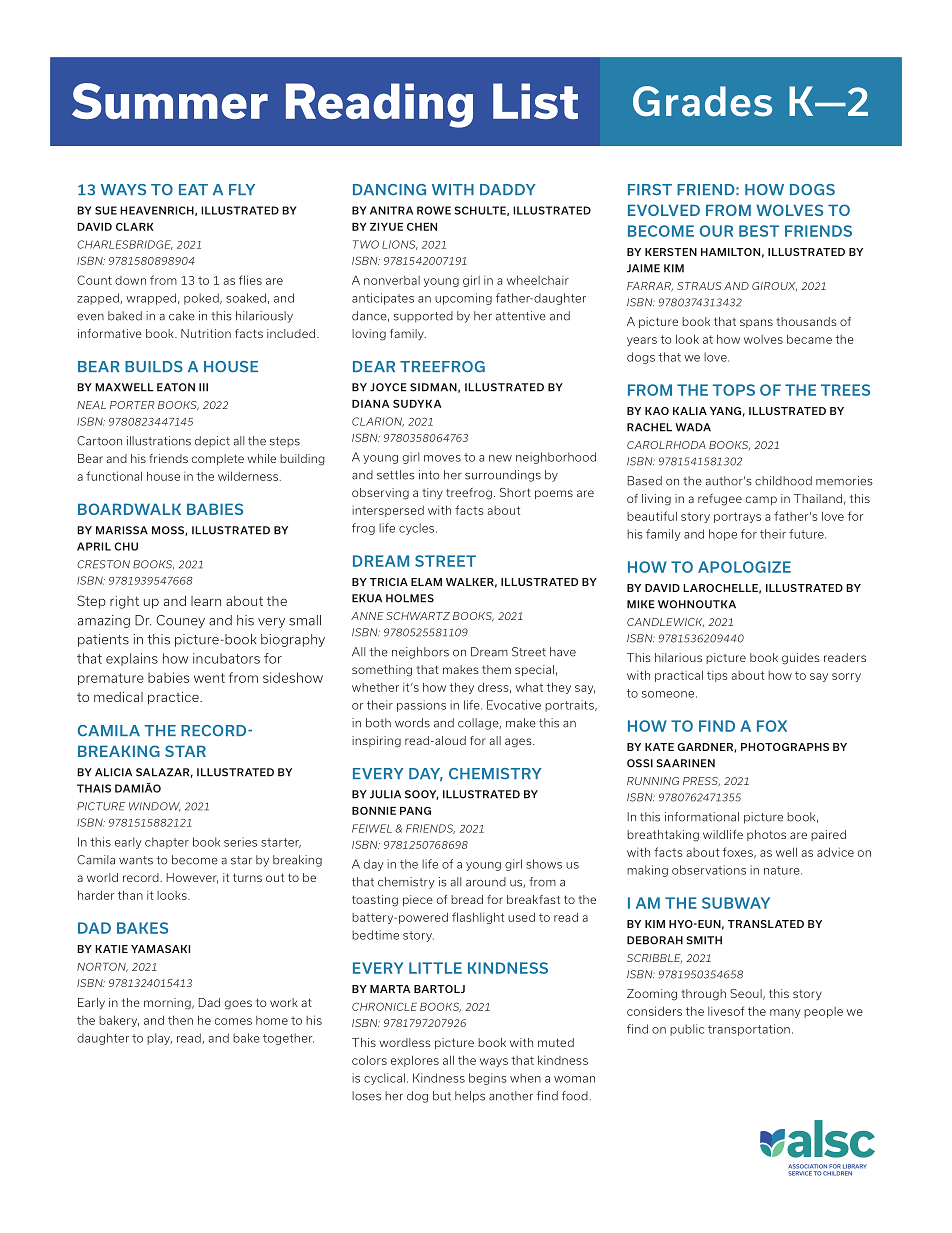  Describe the element at coordinates (170, 101) in the page. I see `Summer` at that location.
